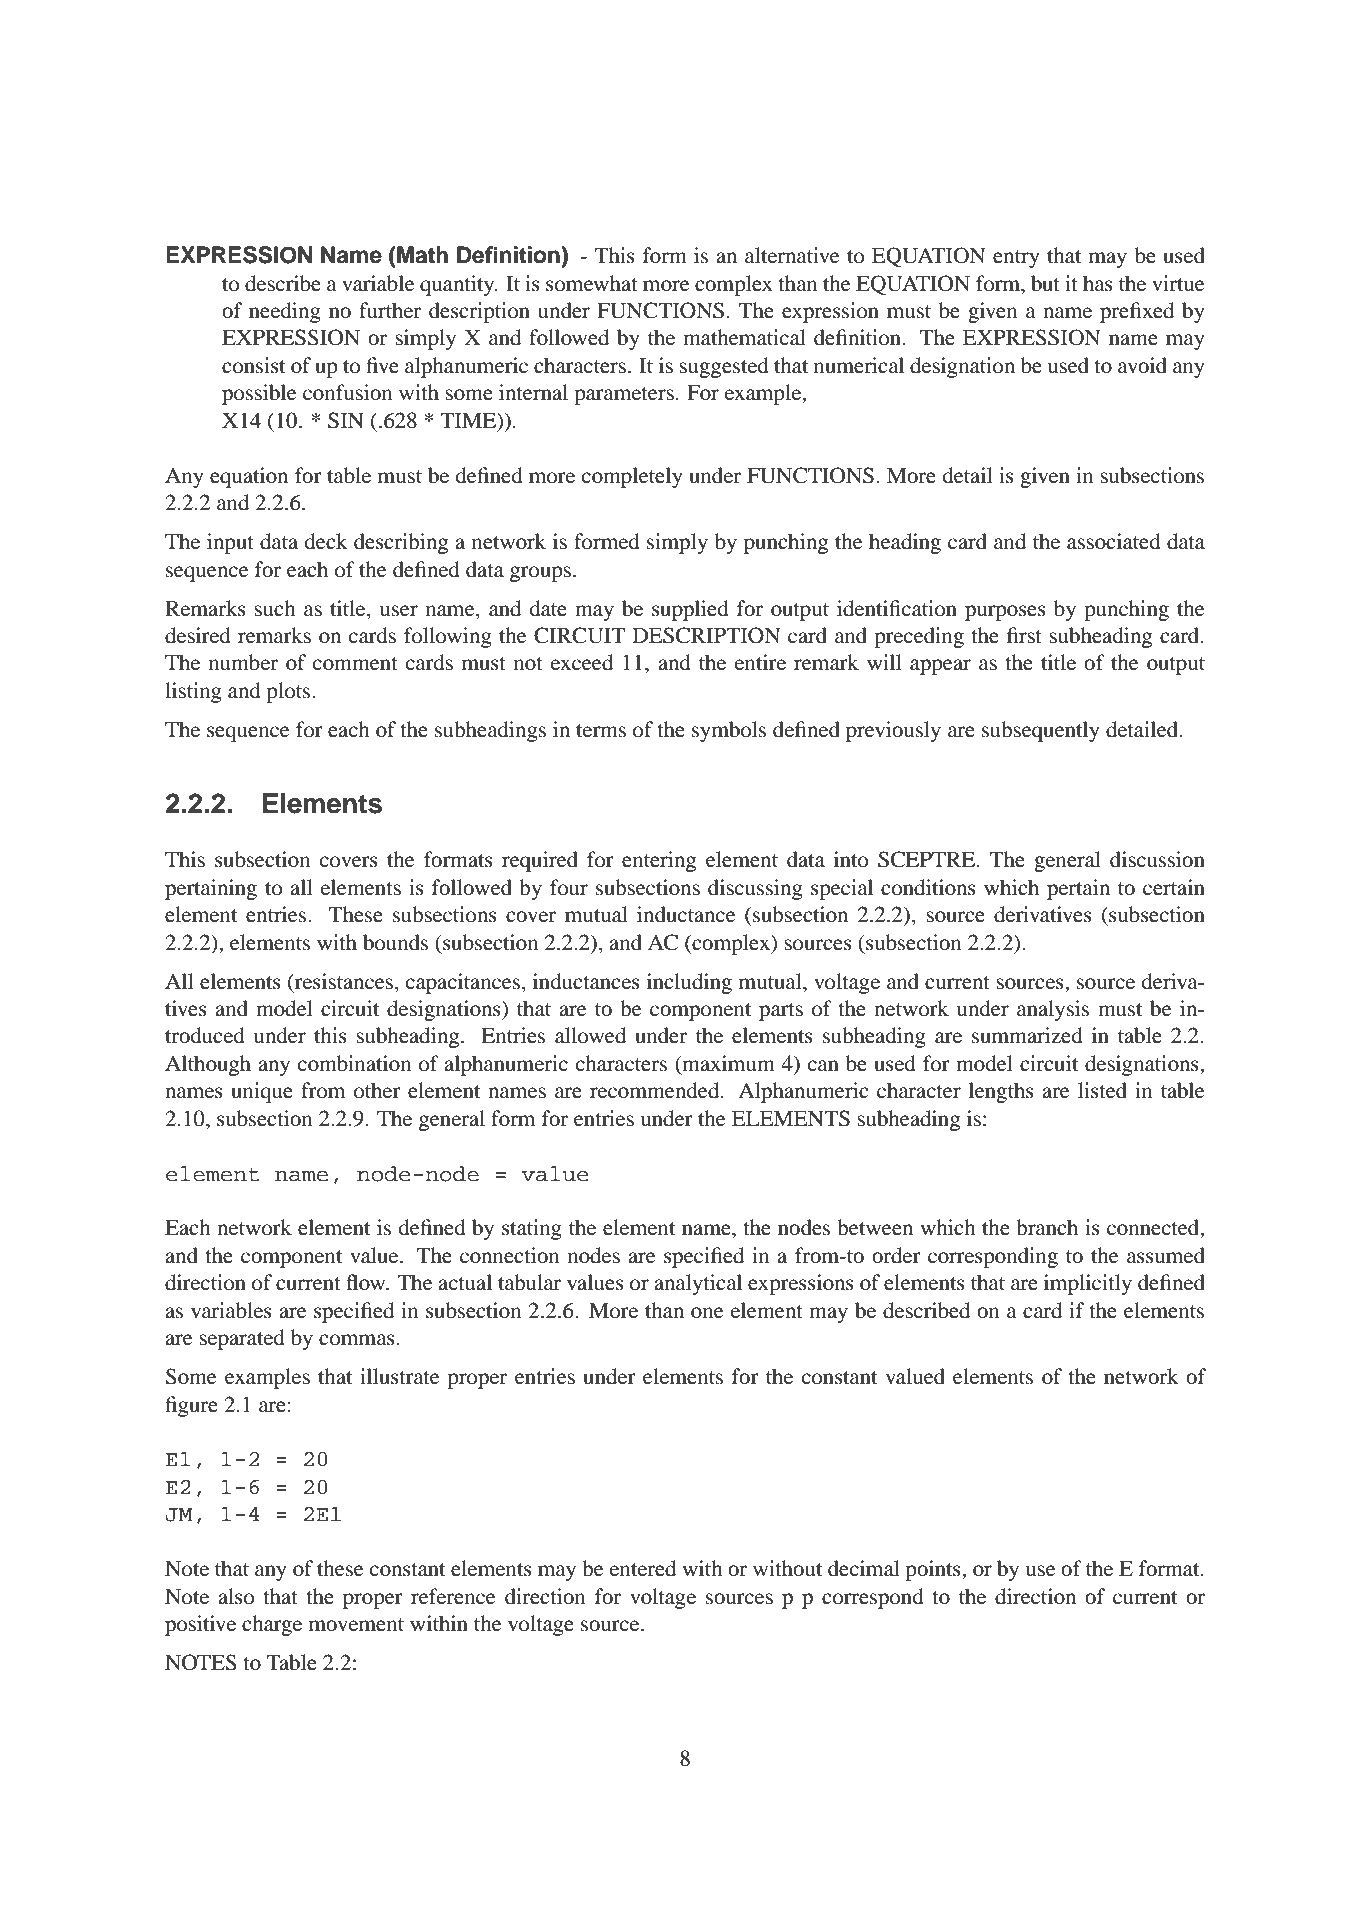  What do you see at coordinates (934, 1570) in the document?
I see `points` at bounding box center [934, 1570].
